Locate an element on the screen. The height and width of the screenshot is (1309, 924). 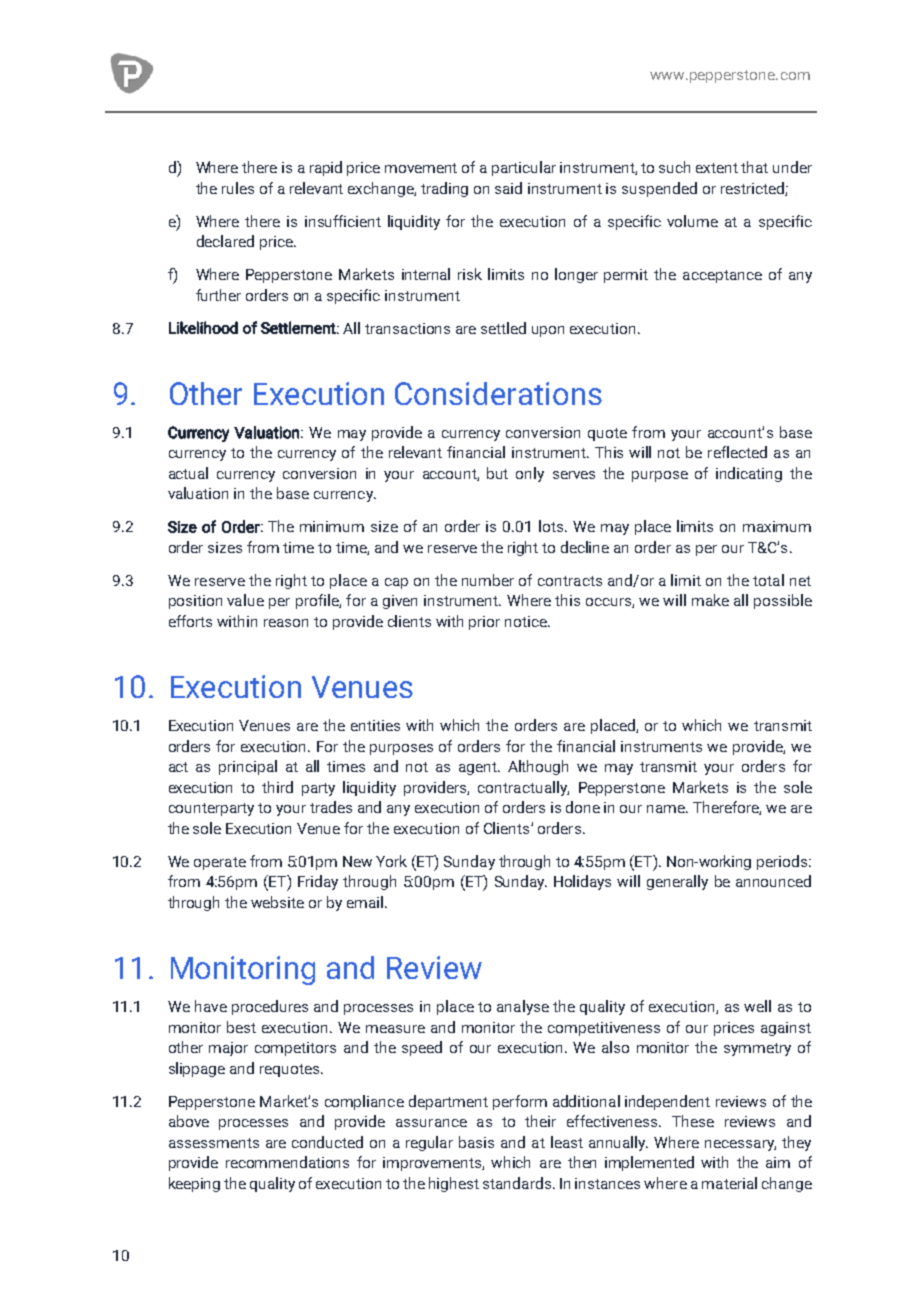
reason is located at coordinates (286, 623).
